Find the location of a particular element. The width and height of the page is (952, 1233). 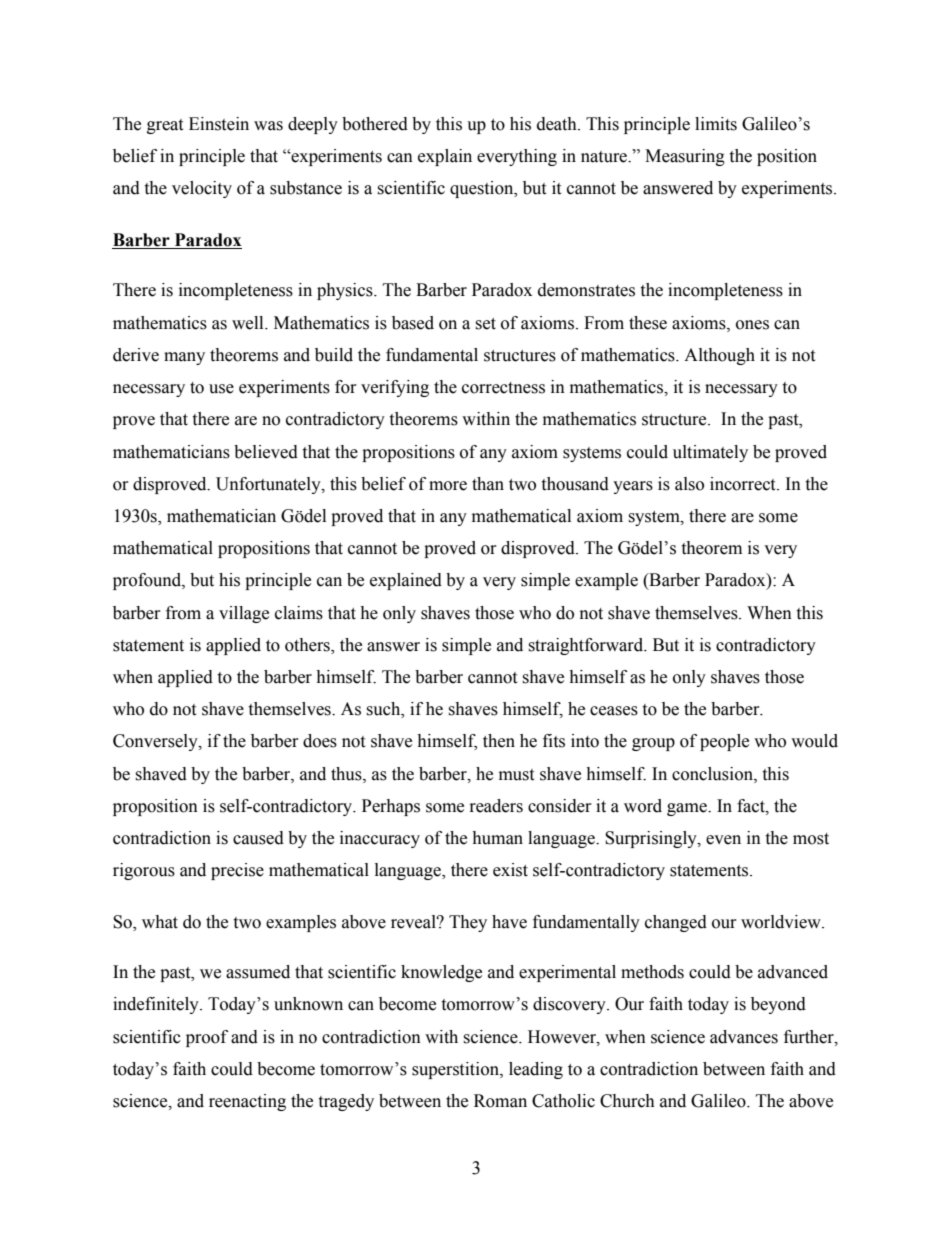

people is located at coordinates (724, 742).
